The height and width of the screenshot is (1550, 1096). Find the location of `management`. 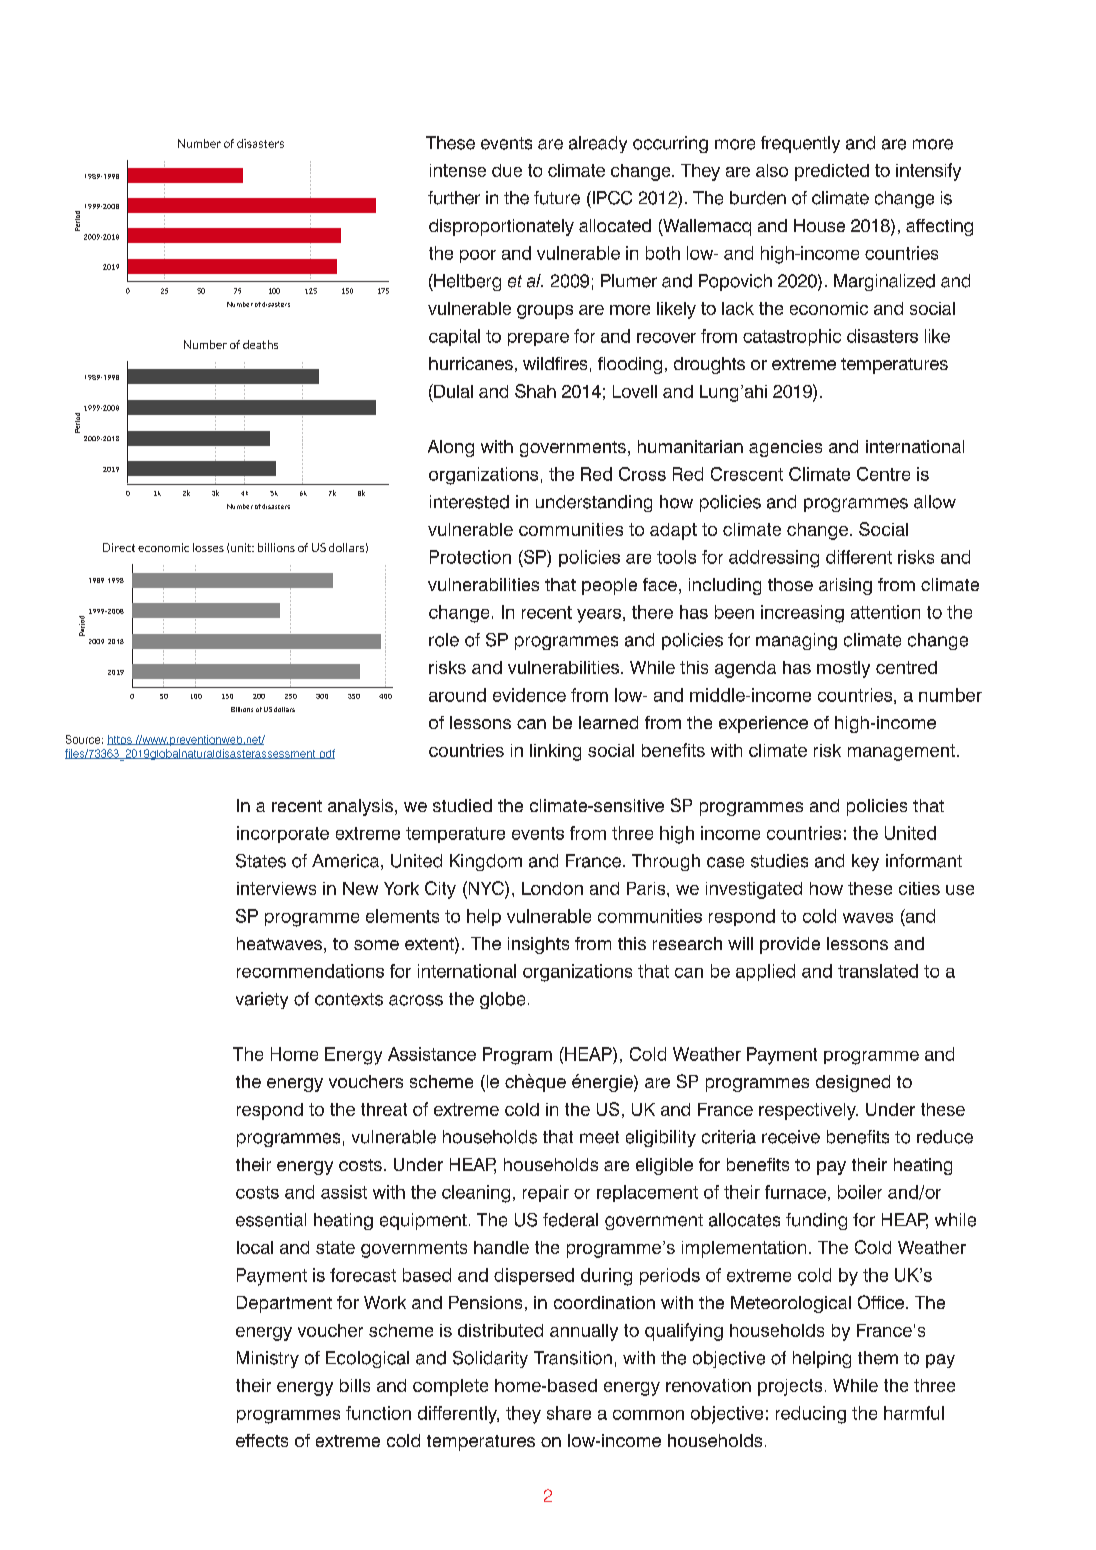

management is located at coordinates (901, 752).
